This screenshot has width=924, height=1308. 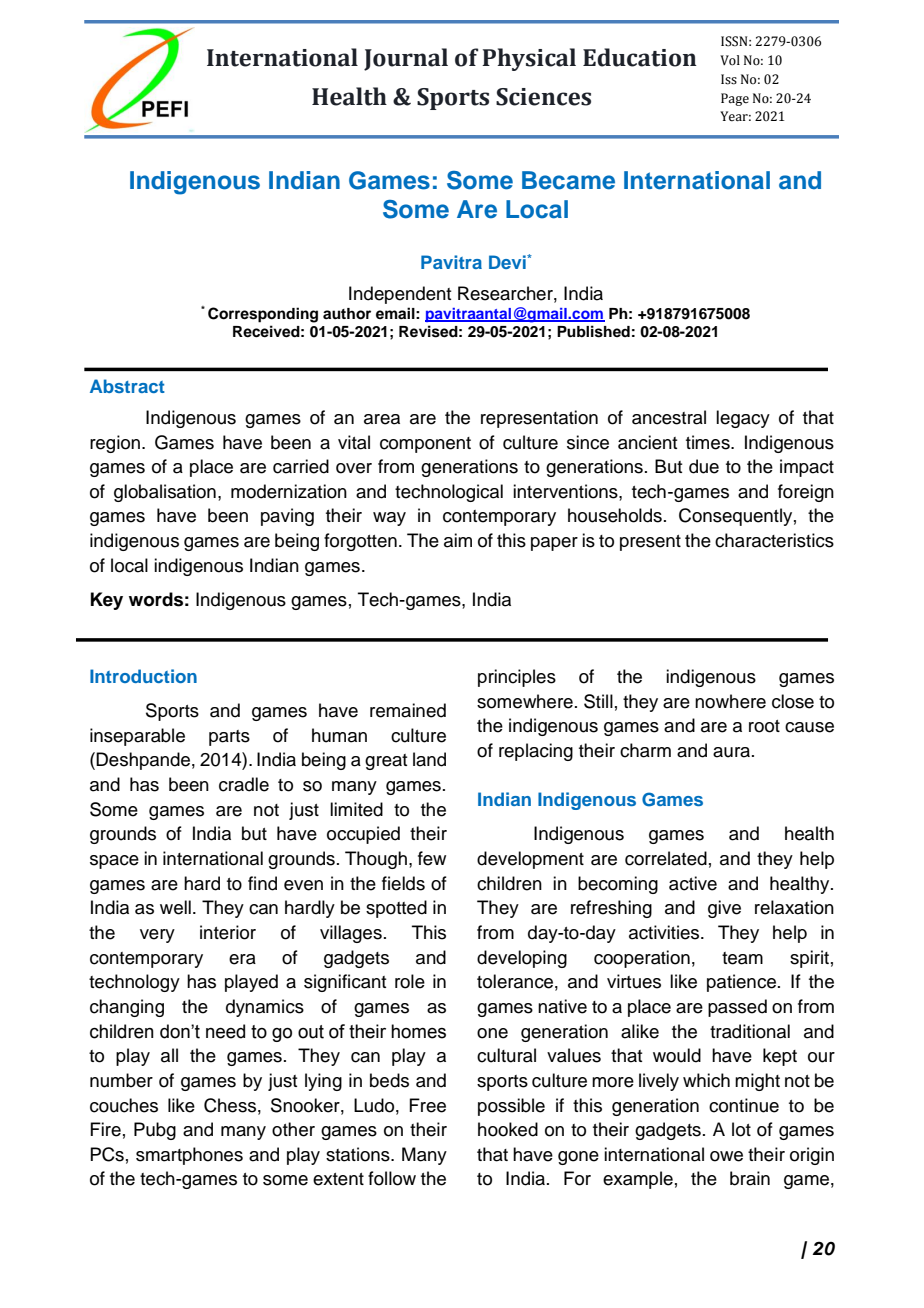 I want to click on team, so click(x=742, y=958).
